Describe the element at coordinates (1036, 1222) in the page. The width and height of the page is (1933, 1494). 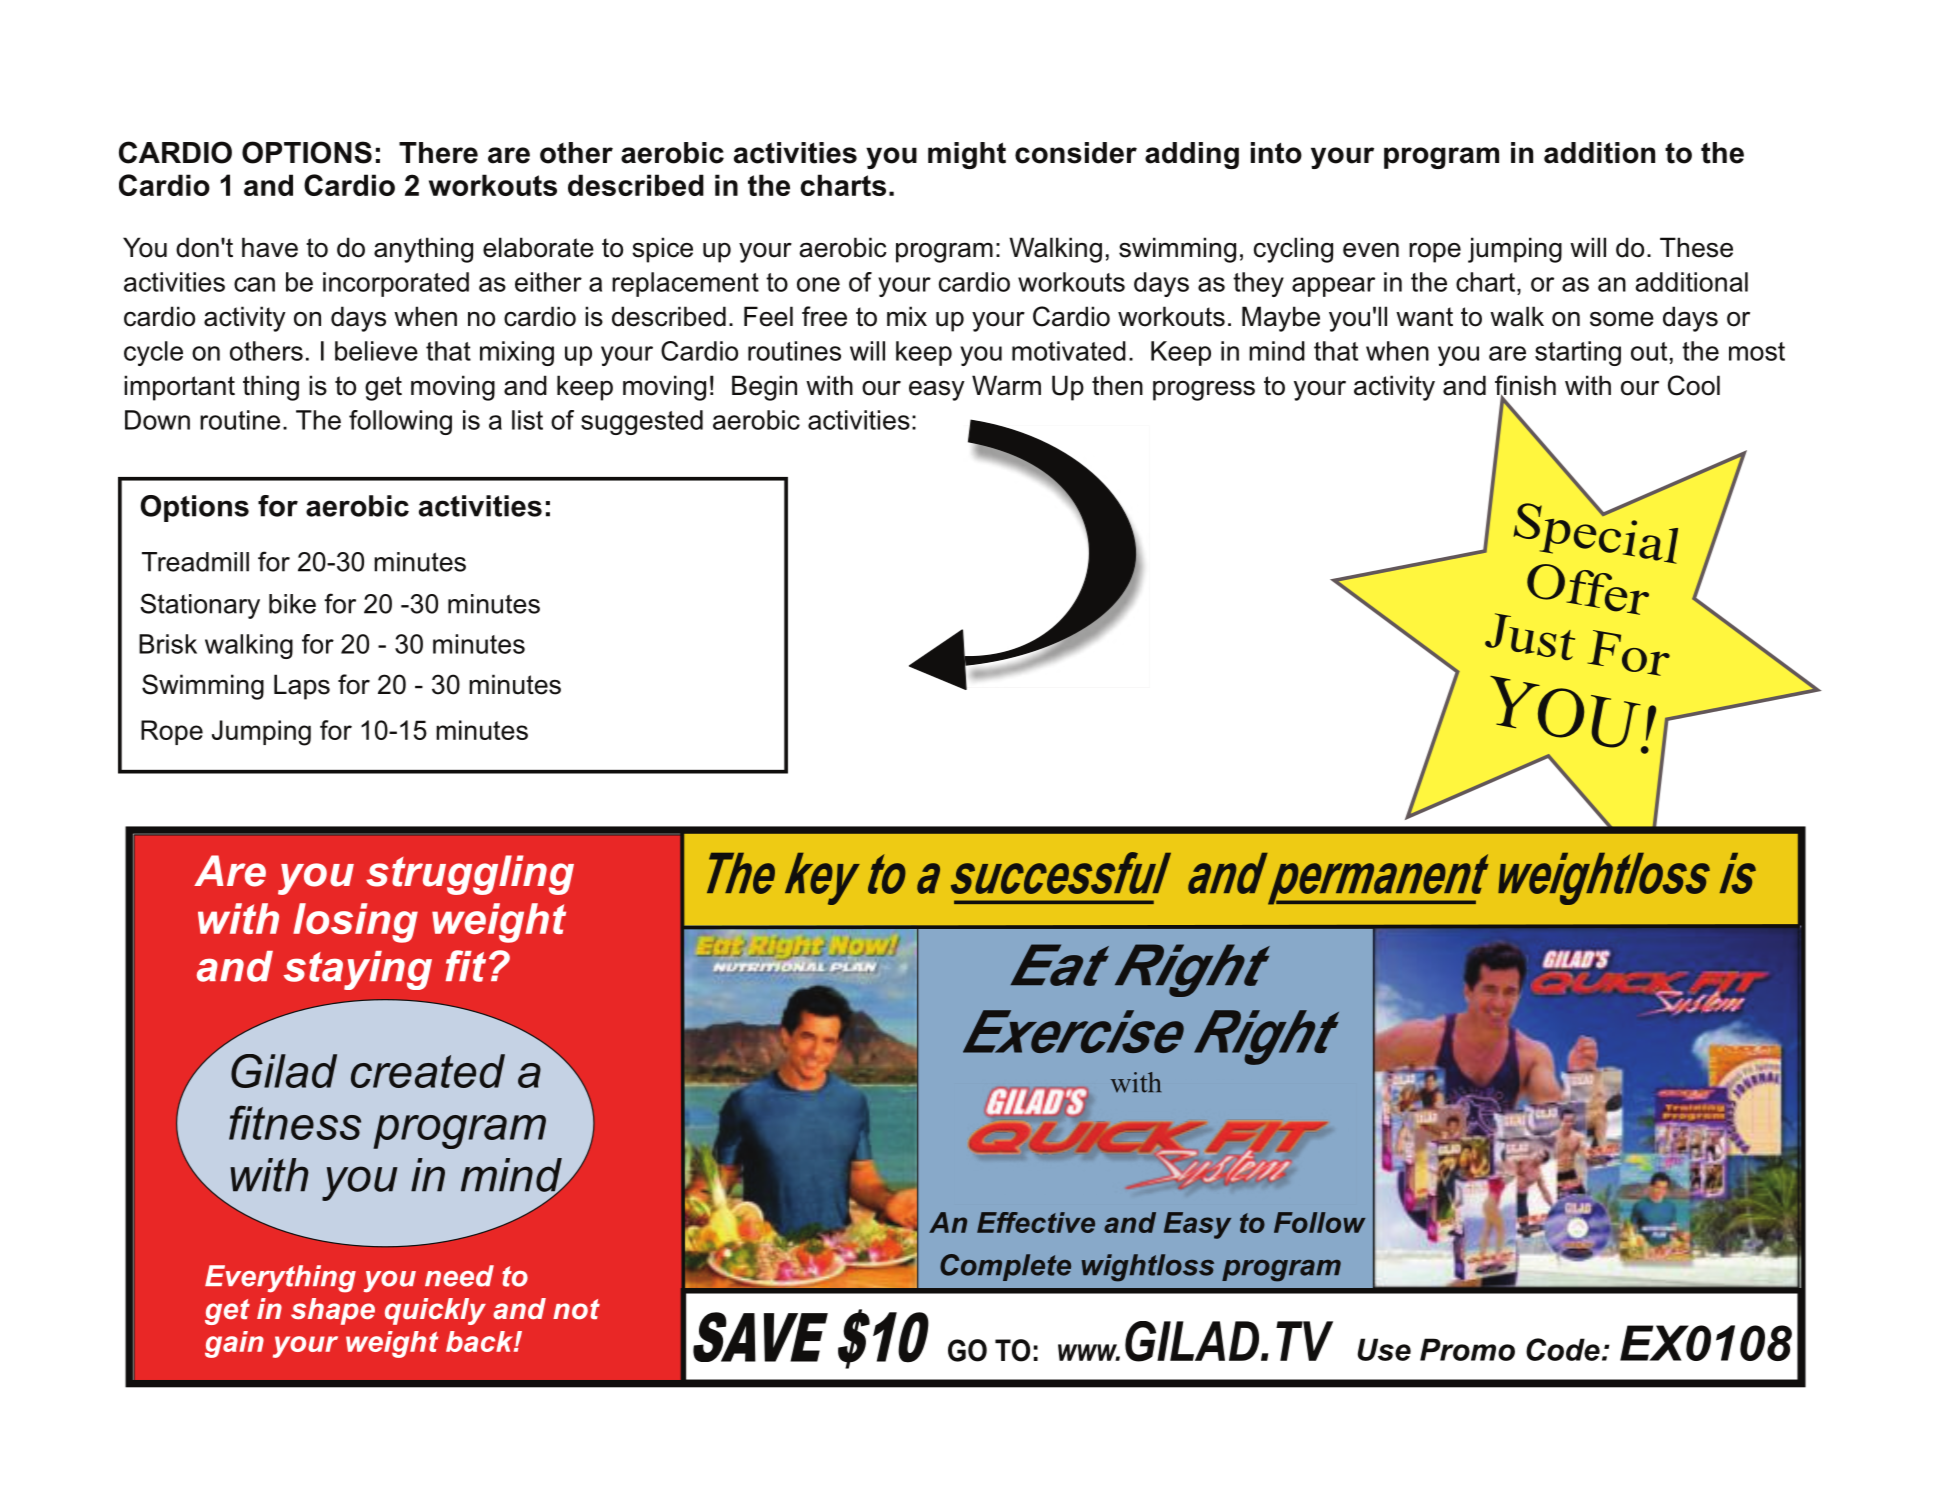
I see `Effective` at that location.
